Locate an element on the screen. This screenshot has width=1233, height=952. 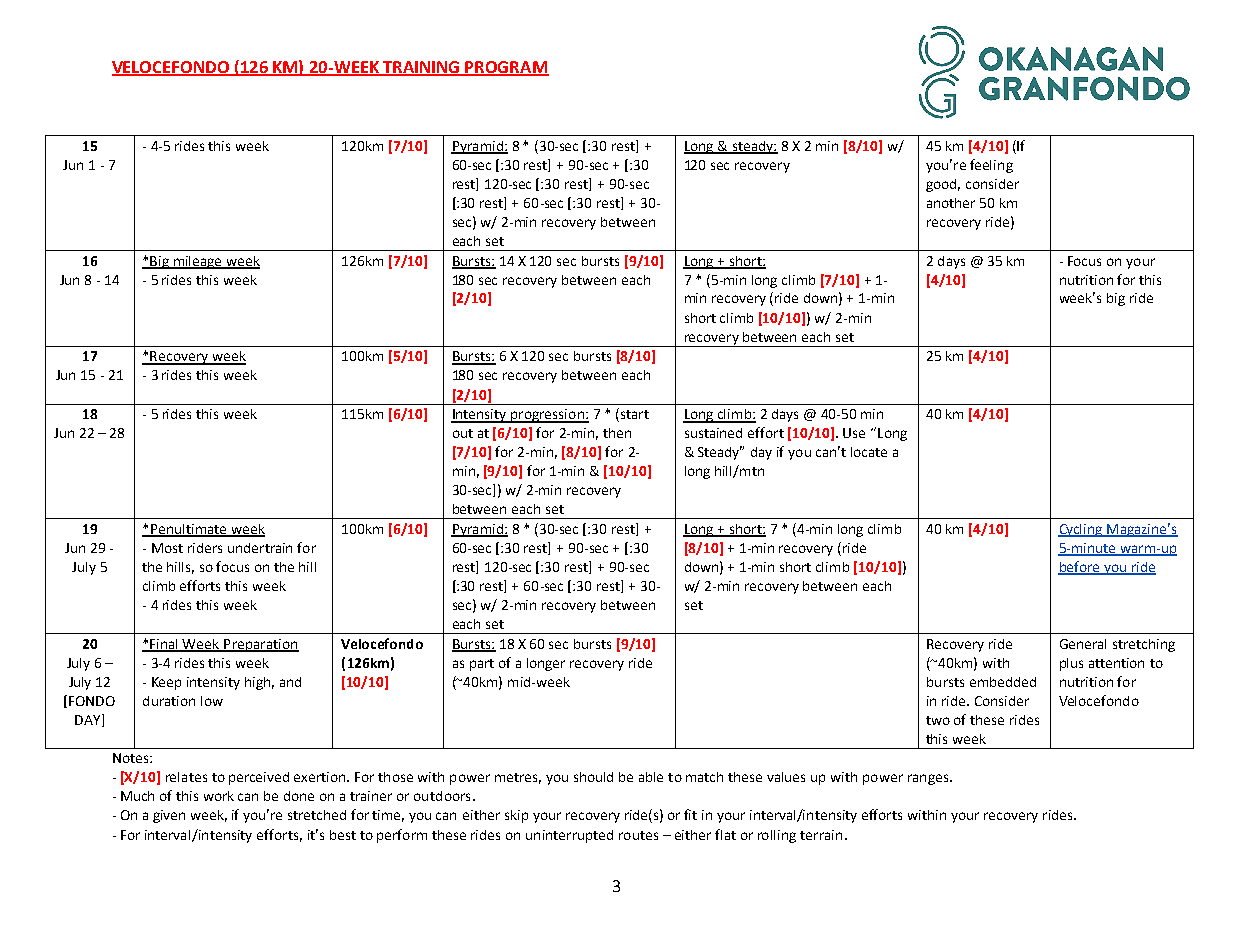
start is located at coordinates (633, 415).
